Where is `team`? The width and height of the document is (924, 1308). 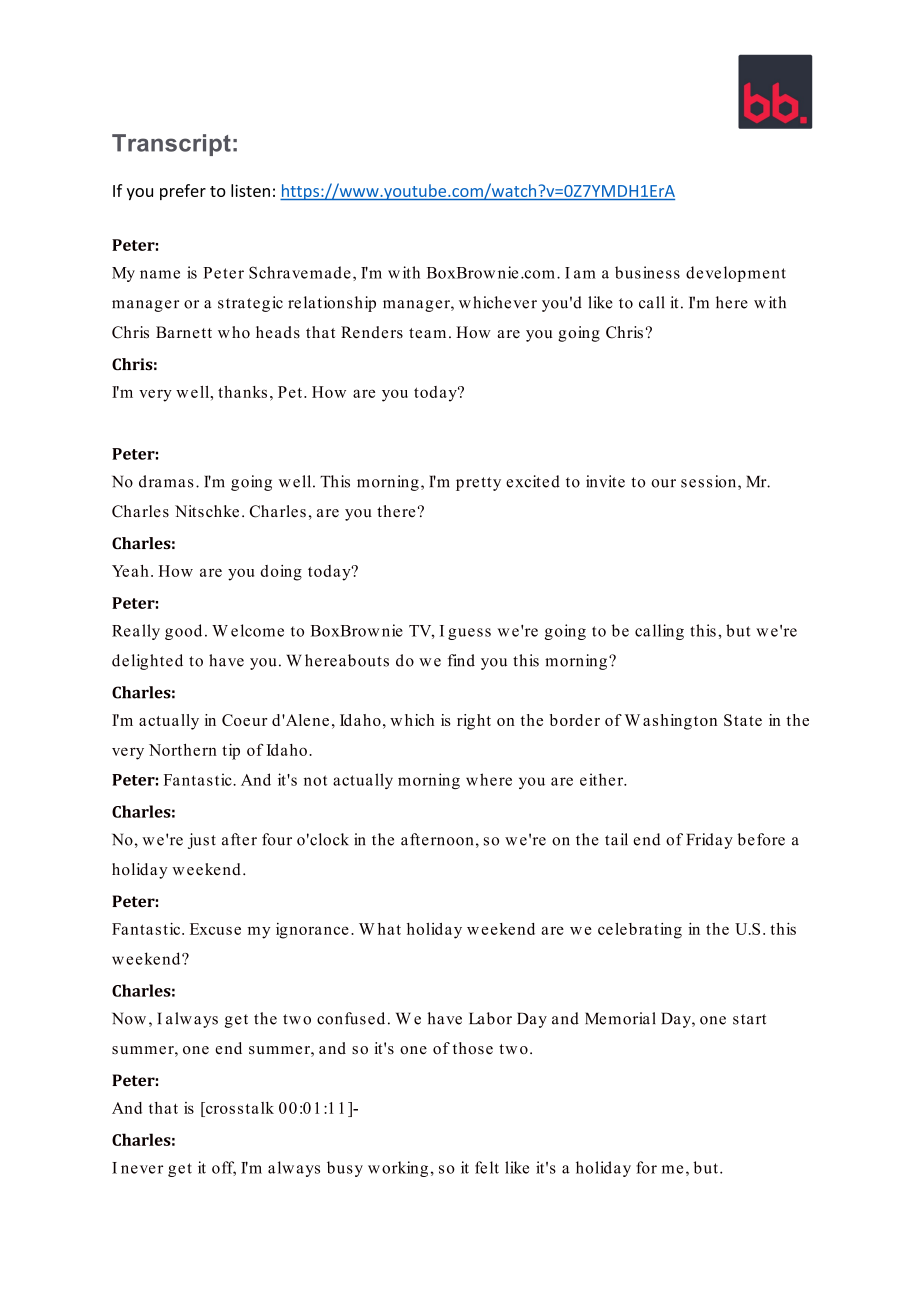
team is located at coordinates (427, 333).
